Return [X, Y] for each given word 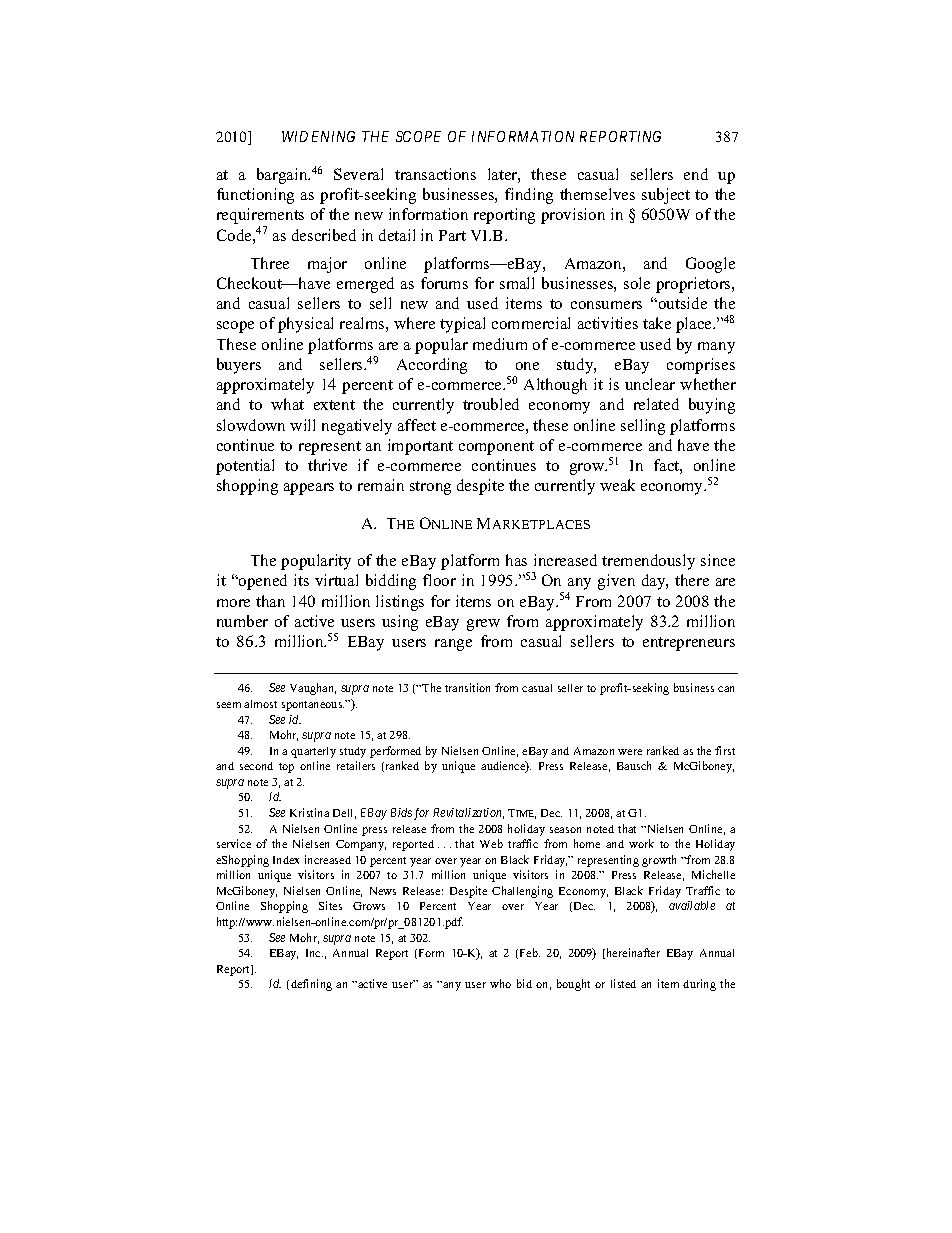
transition [467, 687]
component [496, 448]
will [302, 425]
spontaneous [313, 706]
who [500, 983]
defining [311, 985]
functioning [255, 196]
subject [666, 196]
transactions [435, 174]
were [630, 752]
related [656, 404]
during [699, 985]
